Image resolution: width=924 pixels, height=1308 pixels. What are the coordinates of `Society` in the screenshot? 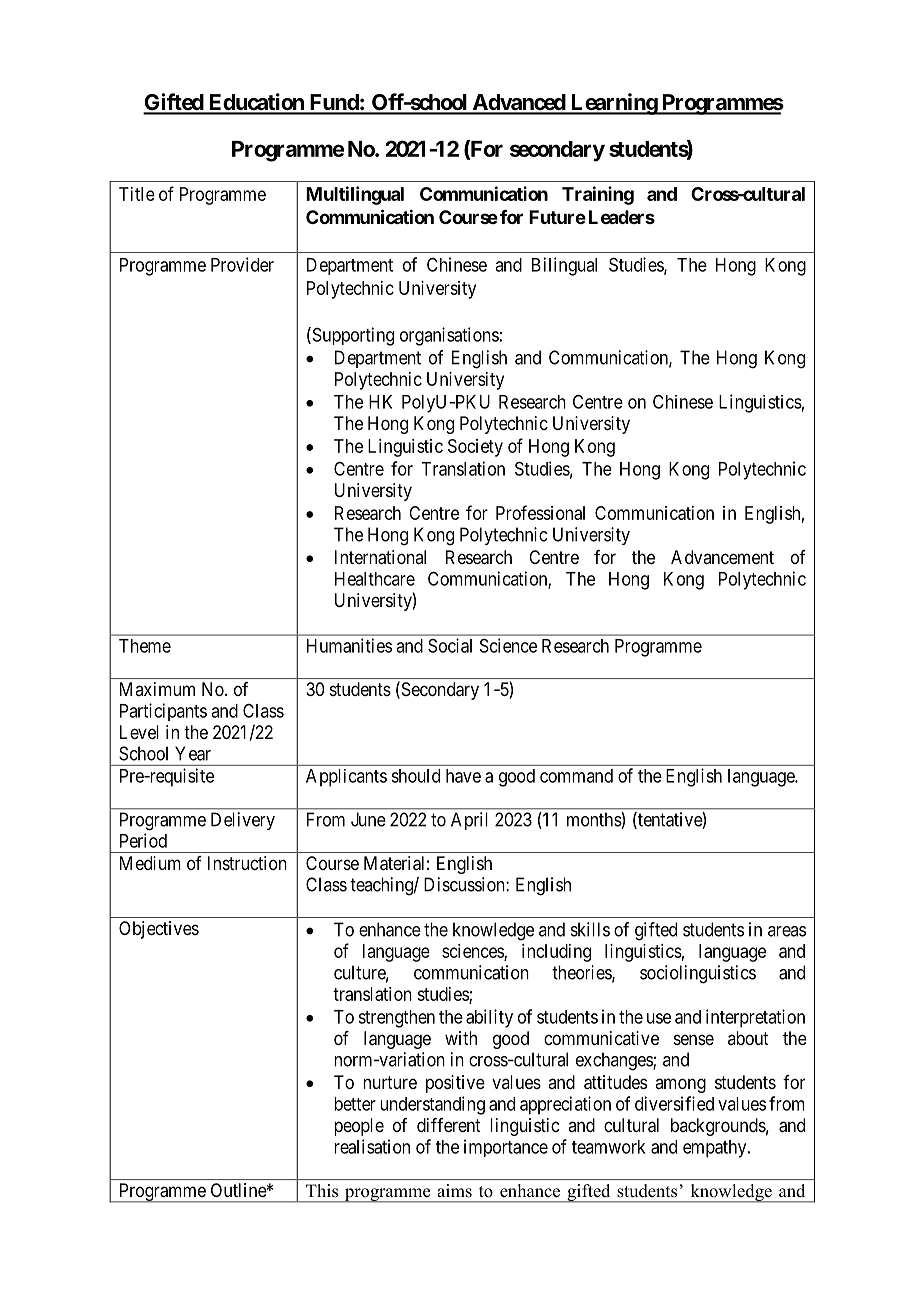 It's located at (475, 448).
